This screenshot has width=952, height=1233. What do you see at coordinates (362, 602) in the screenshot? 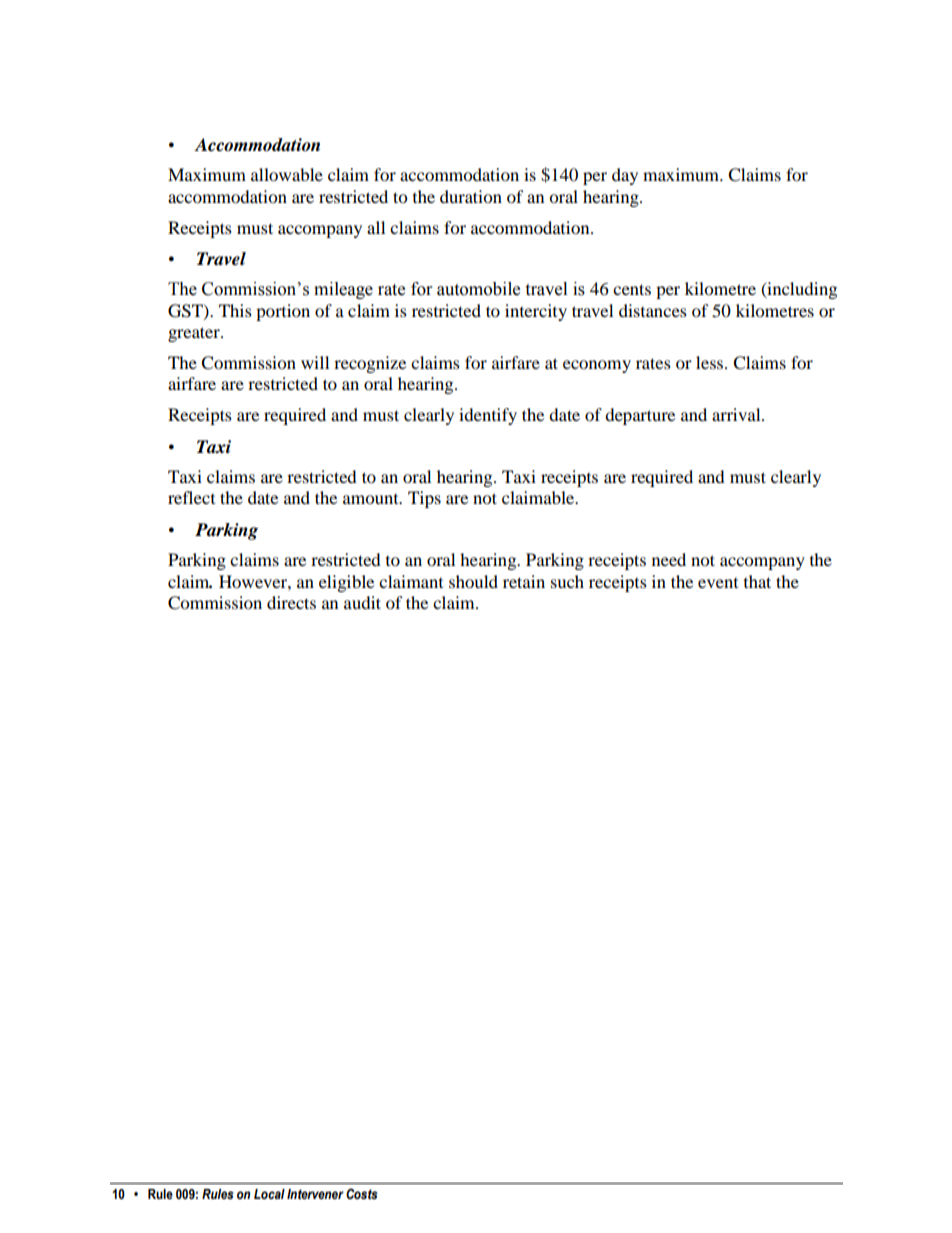
I see `audit` at bounding box center [362, 602].
